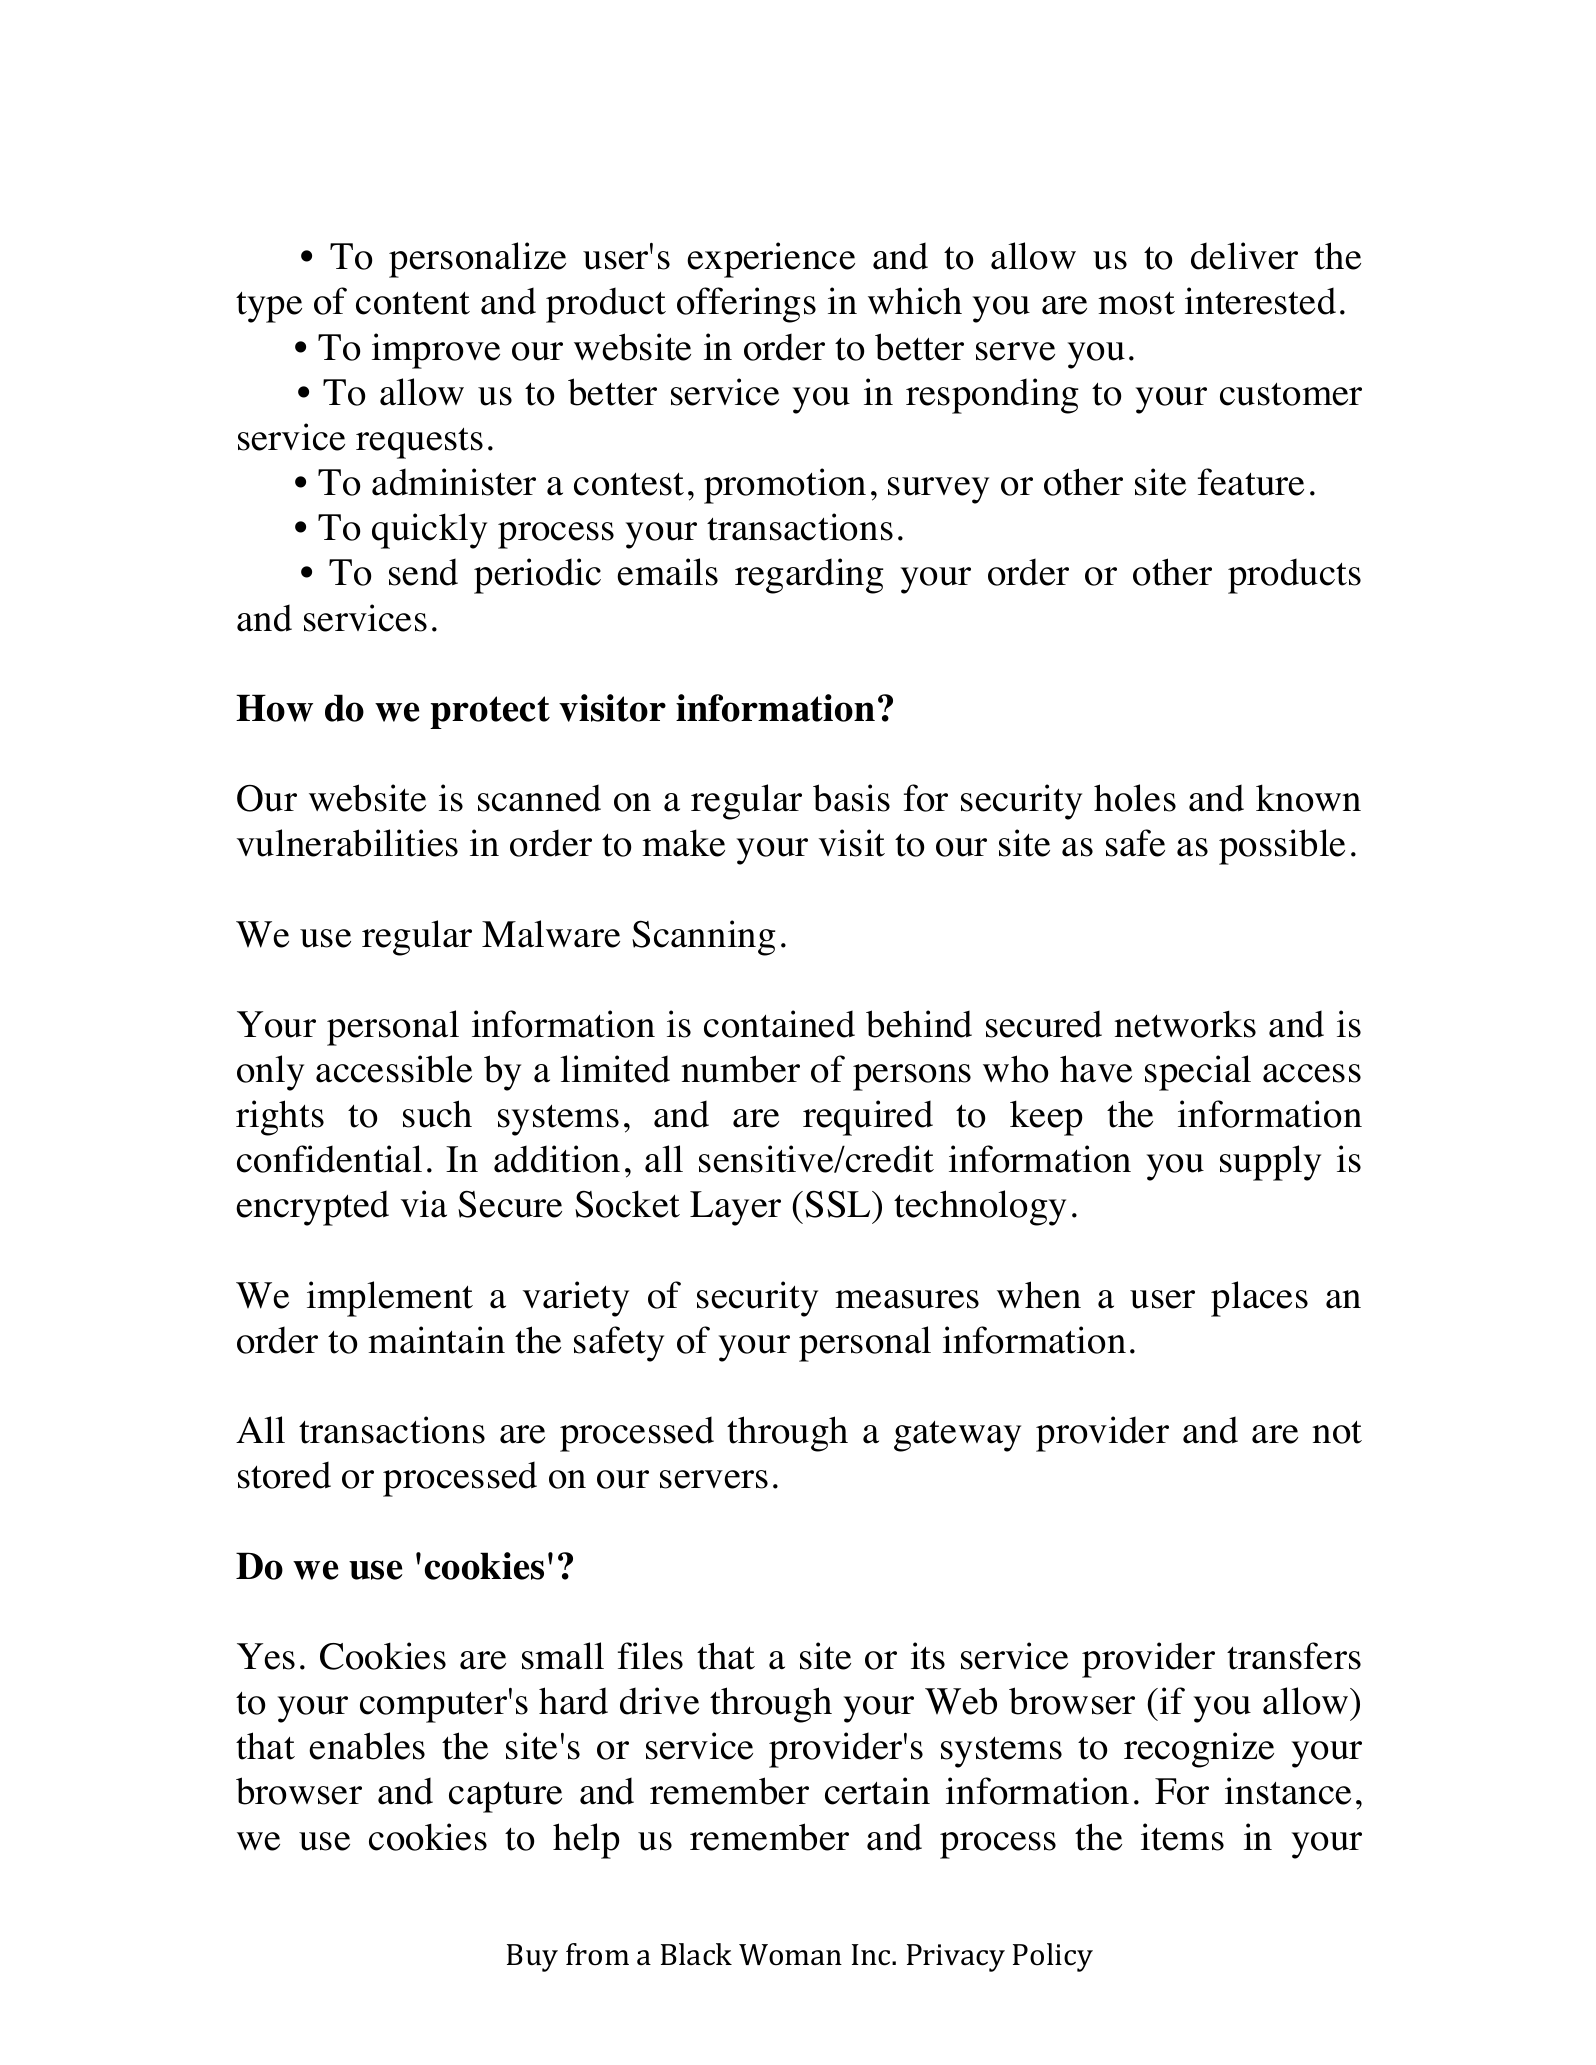 The height and width of the image is (2065, 1596). What do you see at coordinates (746, 305) in the image?
I see `offerings` at bounding box center [746, 305].
